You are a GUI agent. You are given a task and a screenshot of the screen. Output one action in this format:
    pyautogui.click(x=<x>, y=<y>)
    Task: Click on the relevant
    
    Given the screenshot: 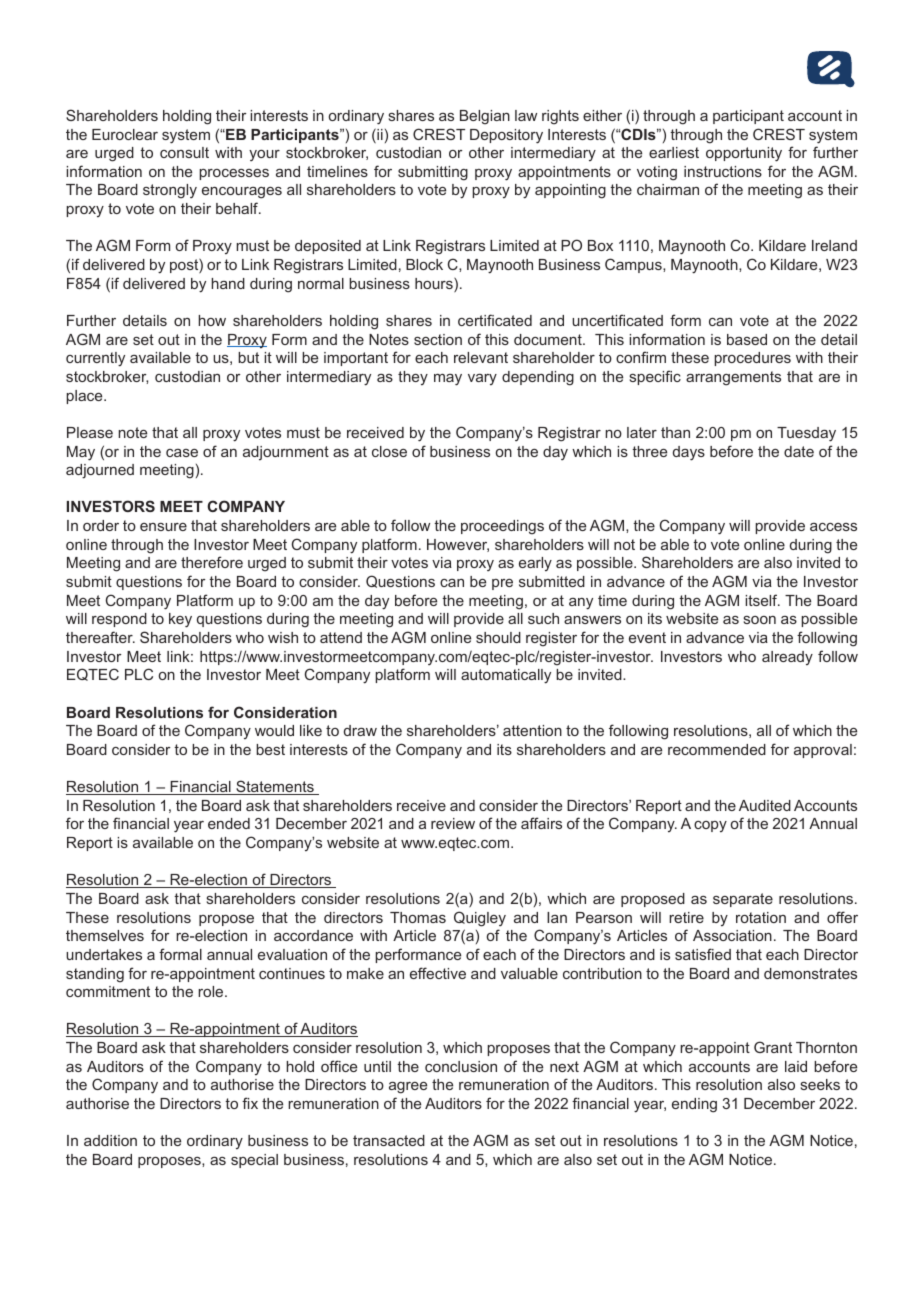 What is the action you would take?
    pyautogui.click(x=481, y=357)
